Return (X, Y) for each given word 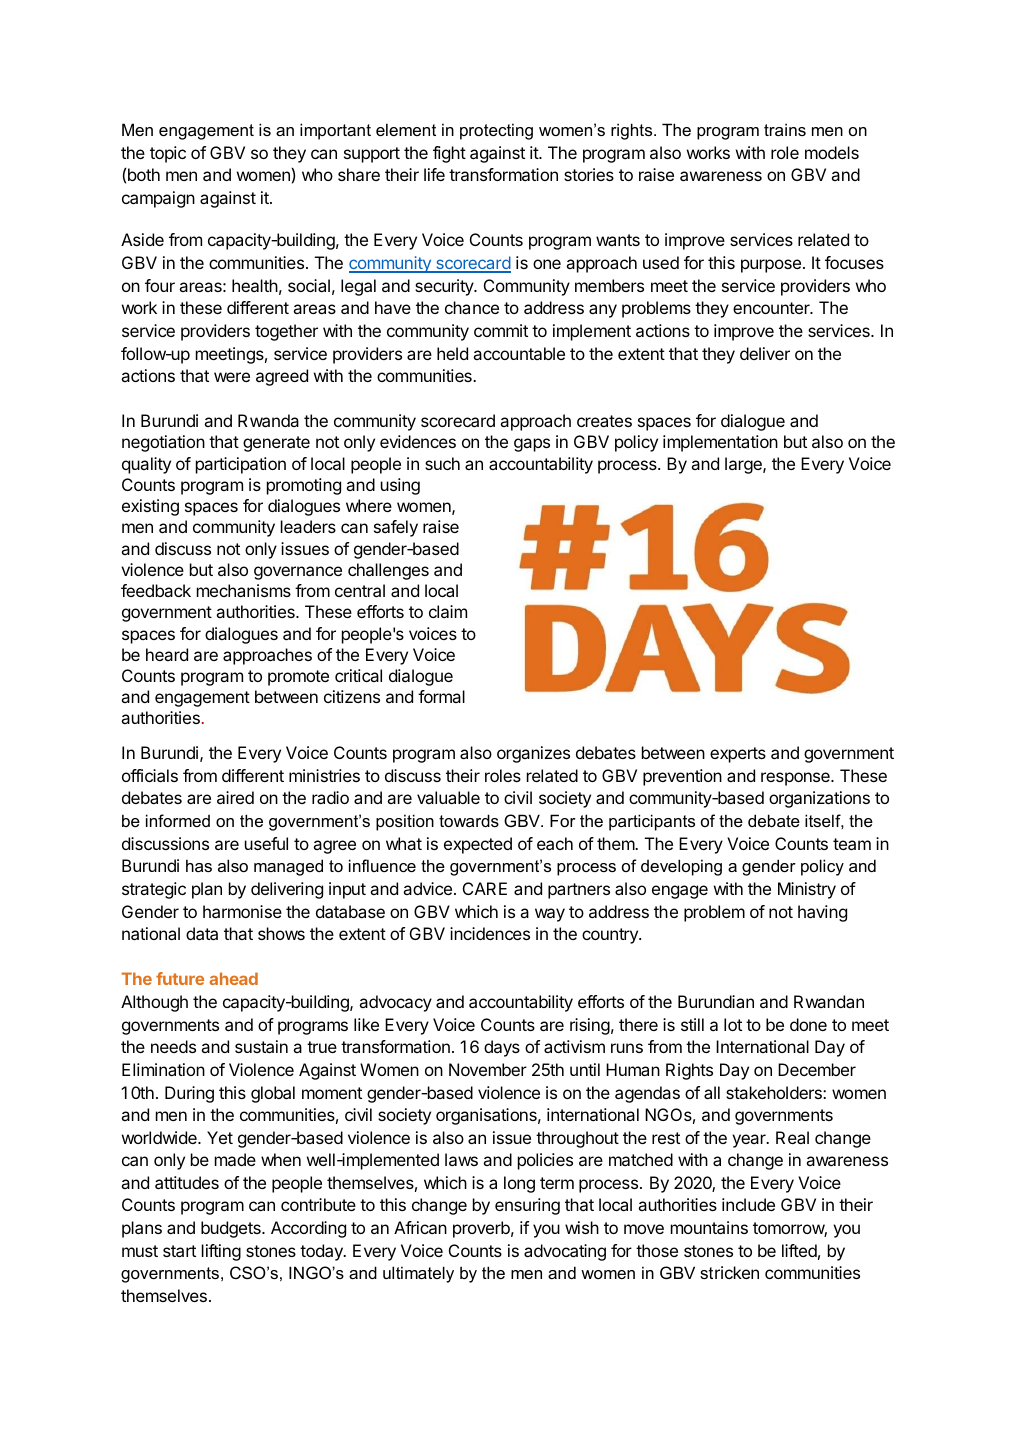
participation (241, 465)
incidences (490, 933)
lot (733, 1024)
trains (785, 129)
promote (298, 678)
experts (738, 755)
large (744, 465)
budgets (232, 1229)
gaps (532, 445)
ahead (233, 978)
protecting (496, 131)
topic (168, 154)
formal (441, 696)
